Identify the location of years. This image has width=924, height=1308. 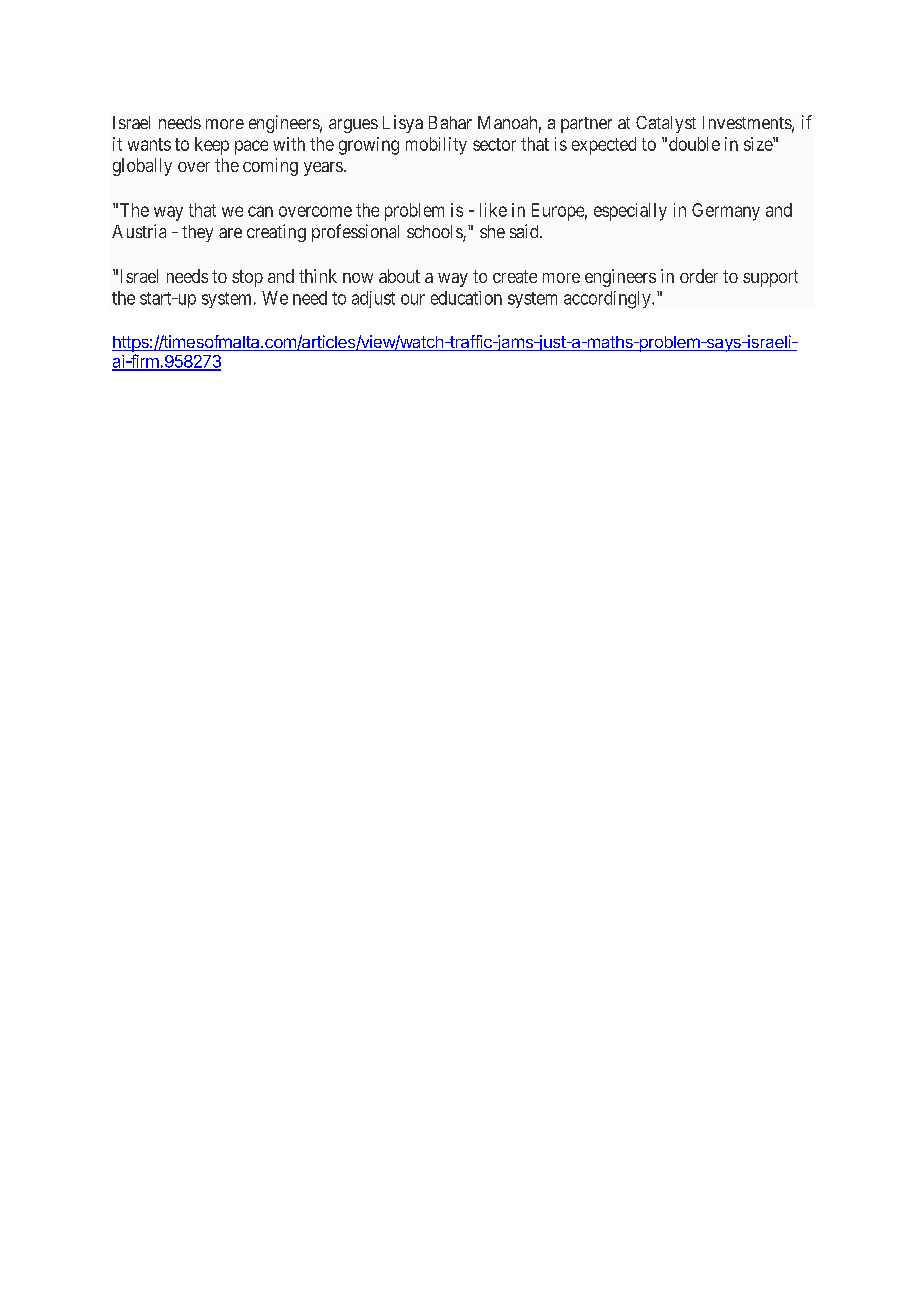
(323, 169).
